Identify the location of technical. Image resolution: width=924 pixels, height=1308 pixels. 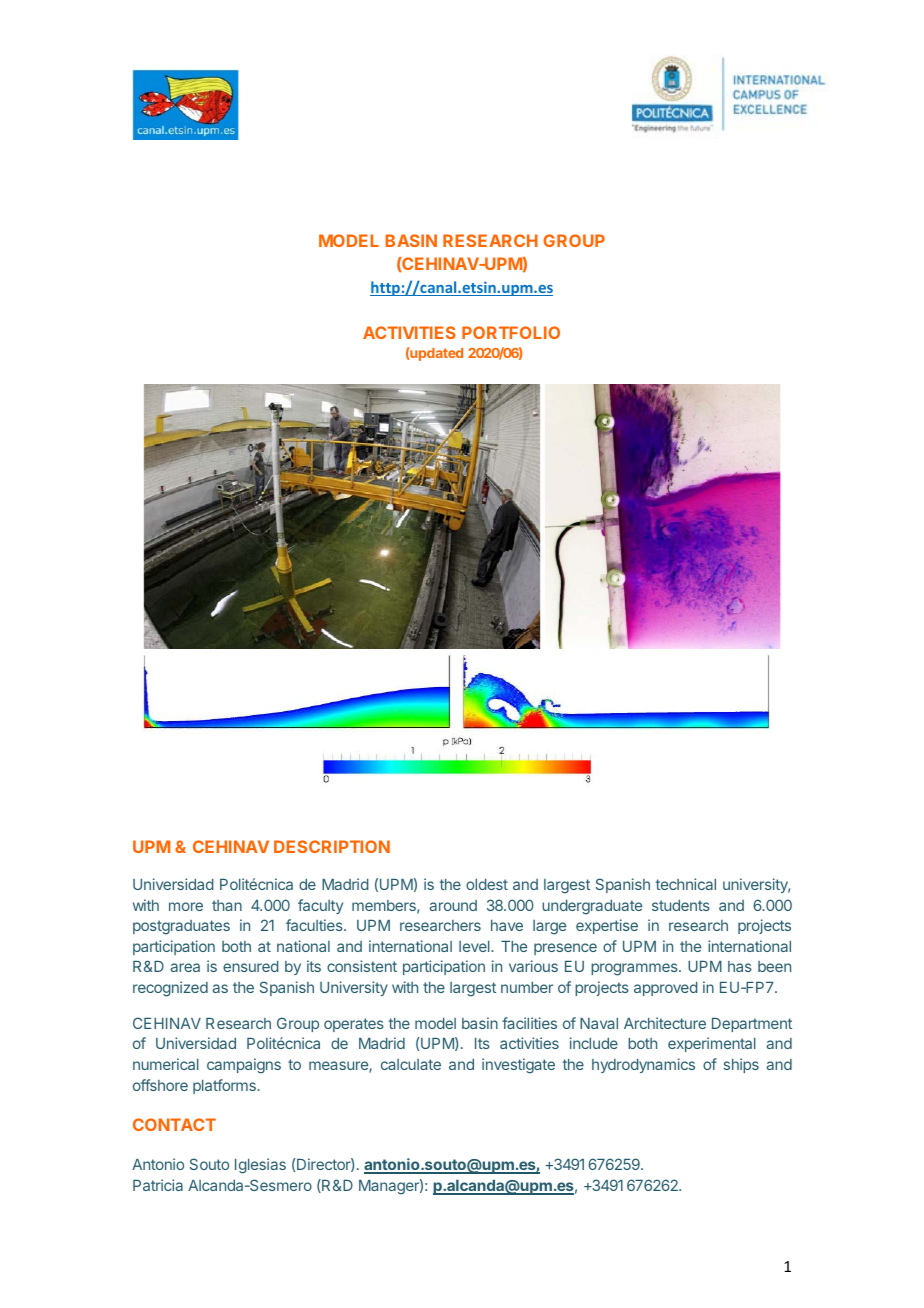
(686, 884).
